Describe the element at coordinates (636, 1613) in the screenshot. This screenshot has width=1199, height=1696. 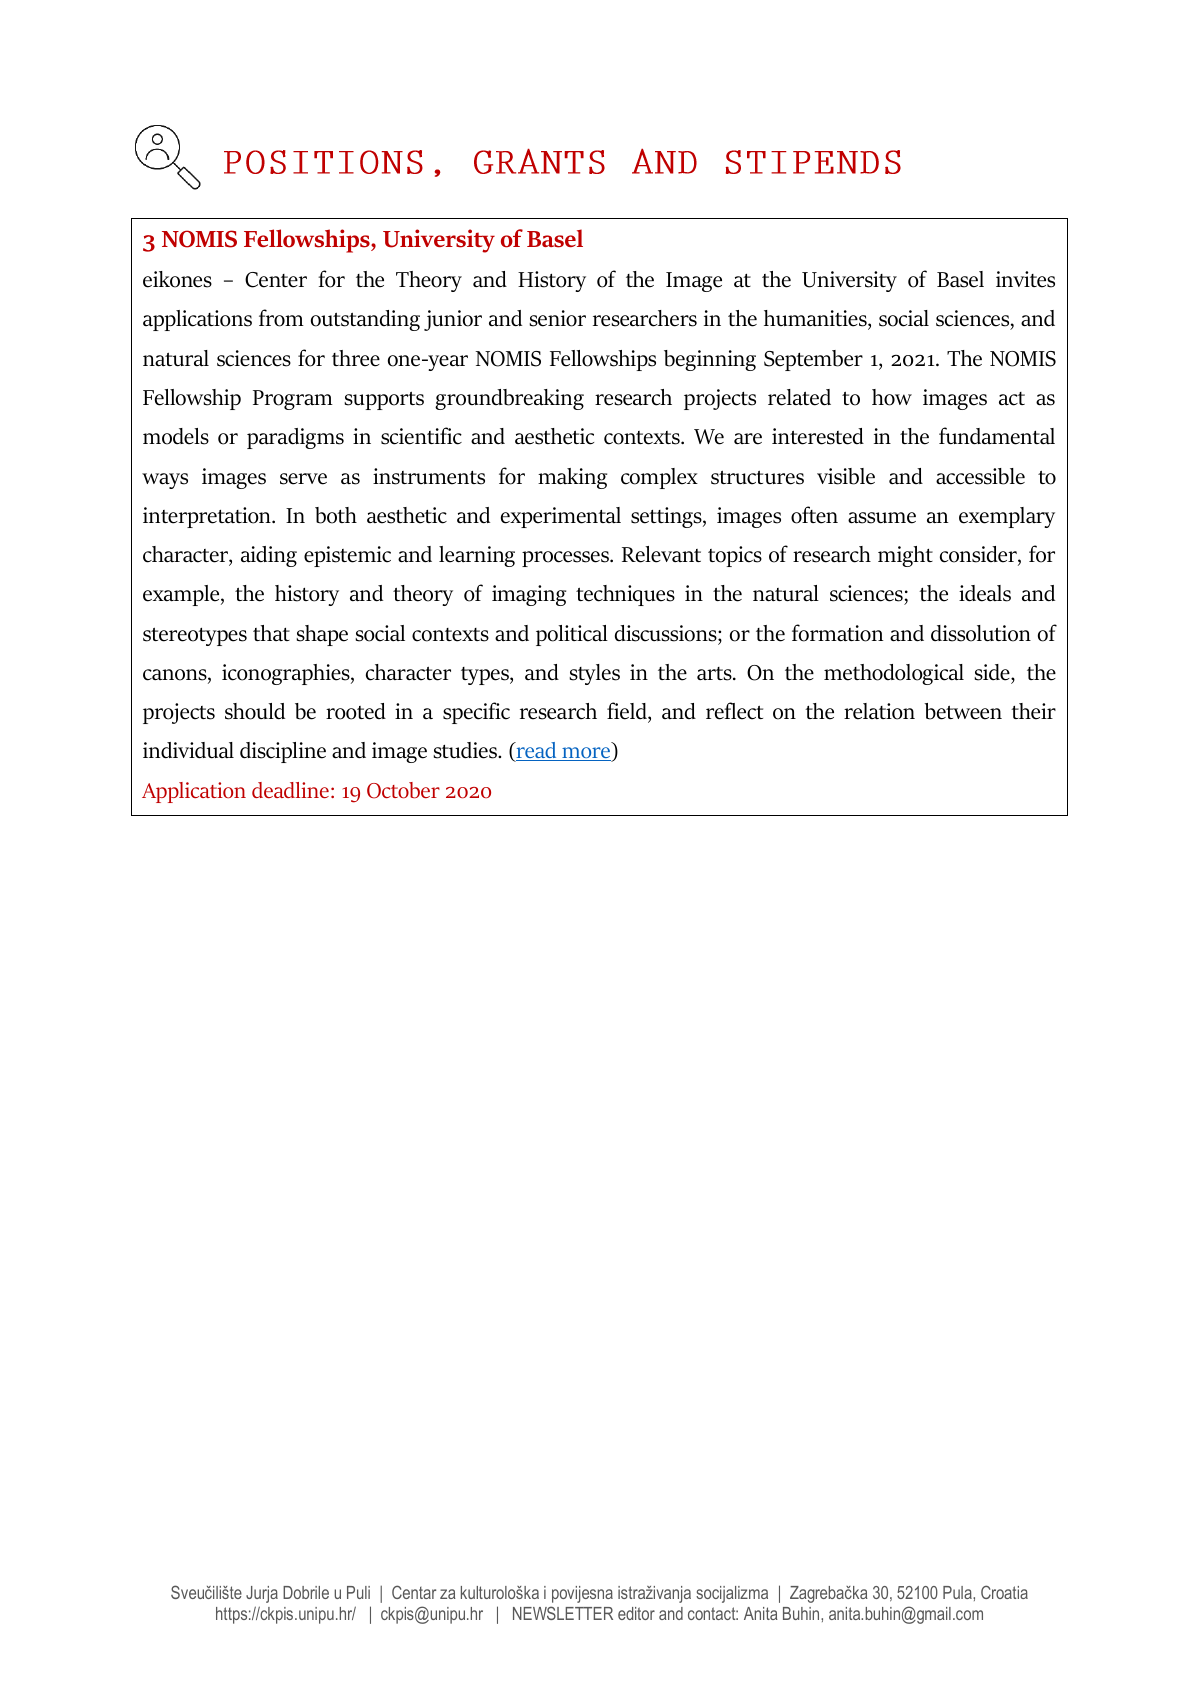
I see `editor` at that location.
